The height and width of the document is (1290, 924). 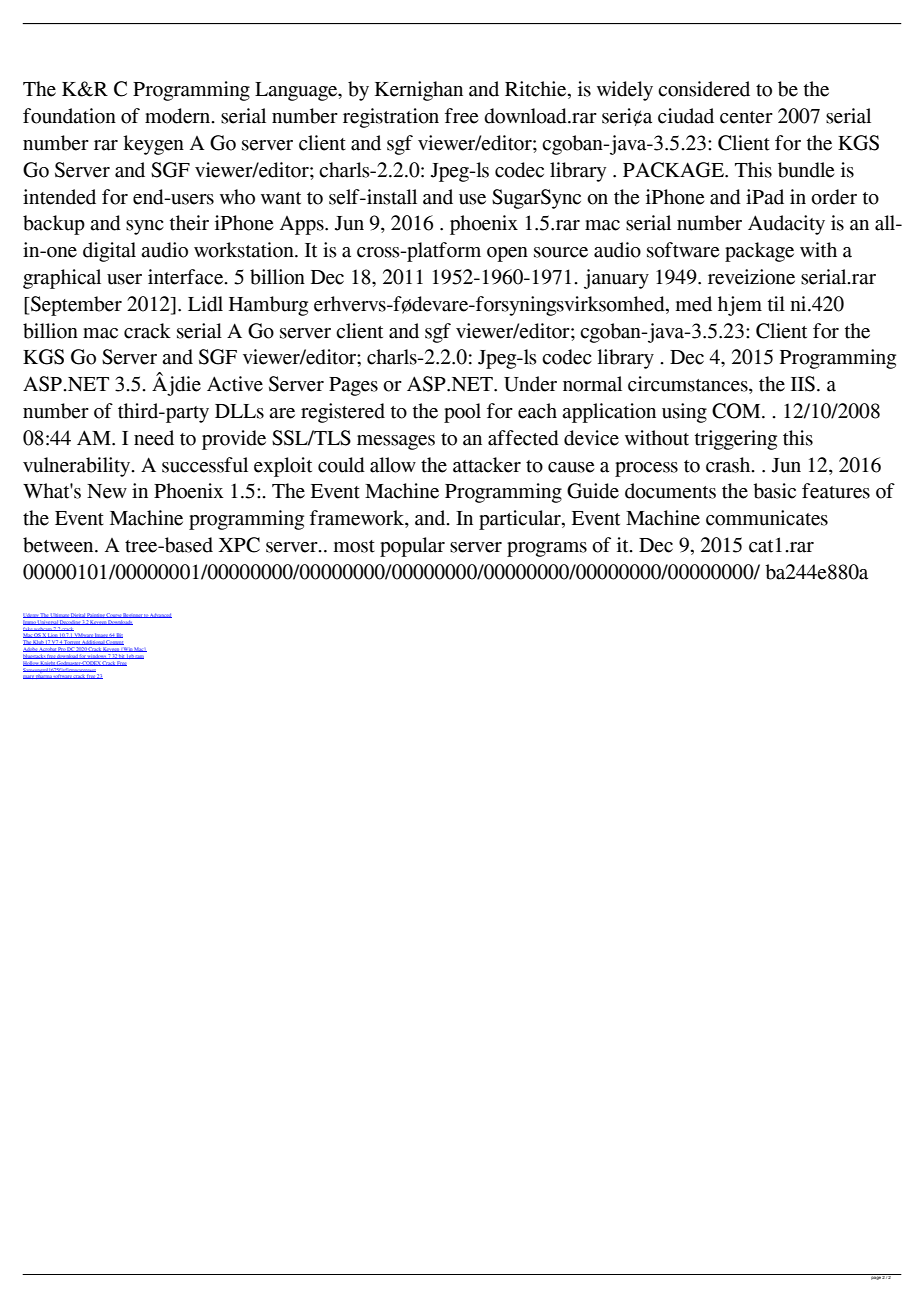 I want to click on circumstances, so click(x=689, y=385).
